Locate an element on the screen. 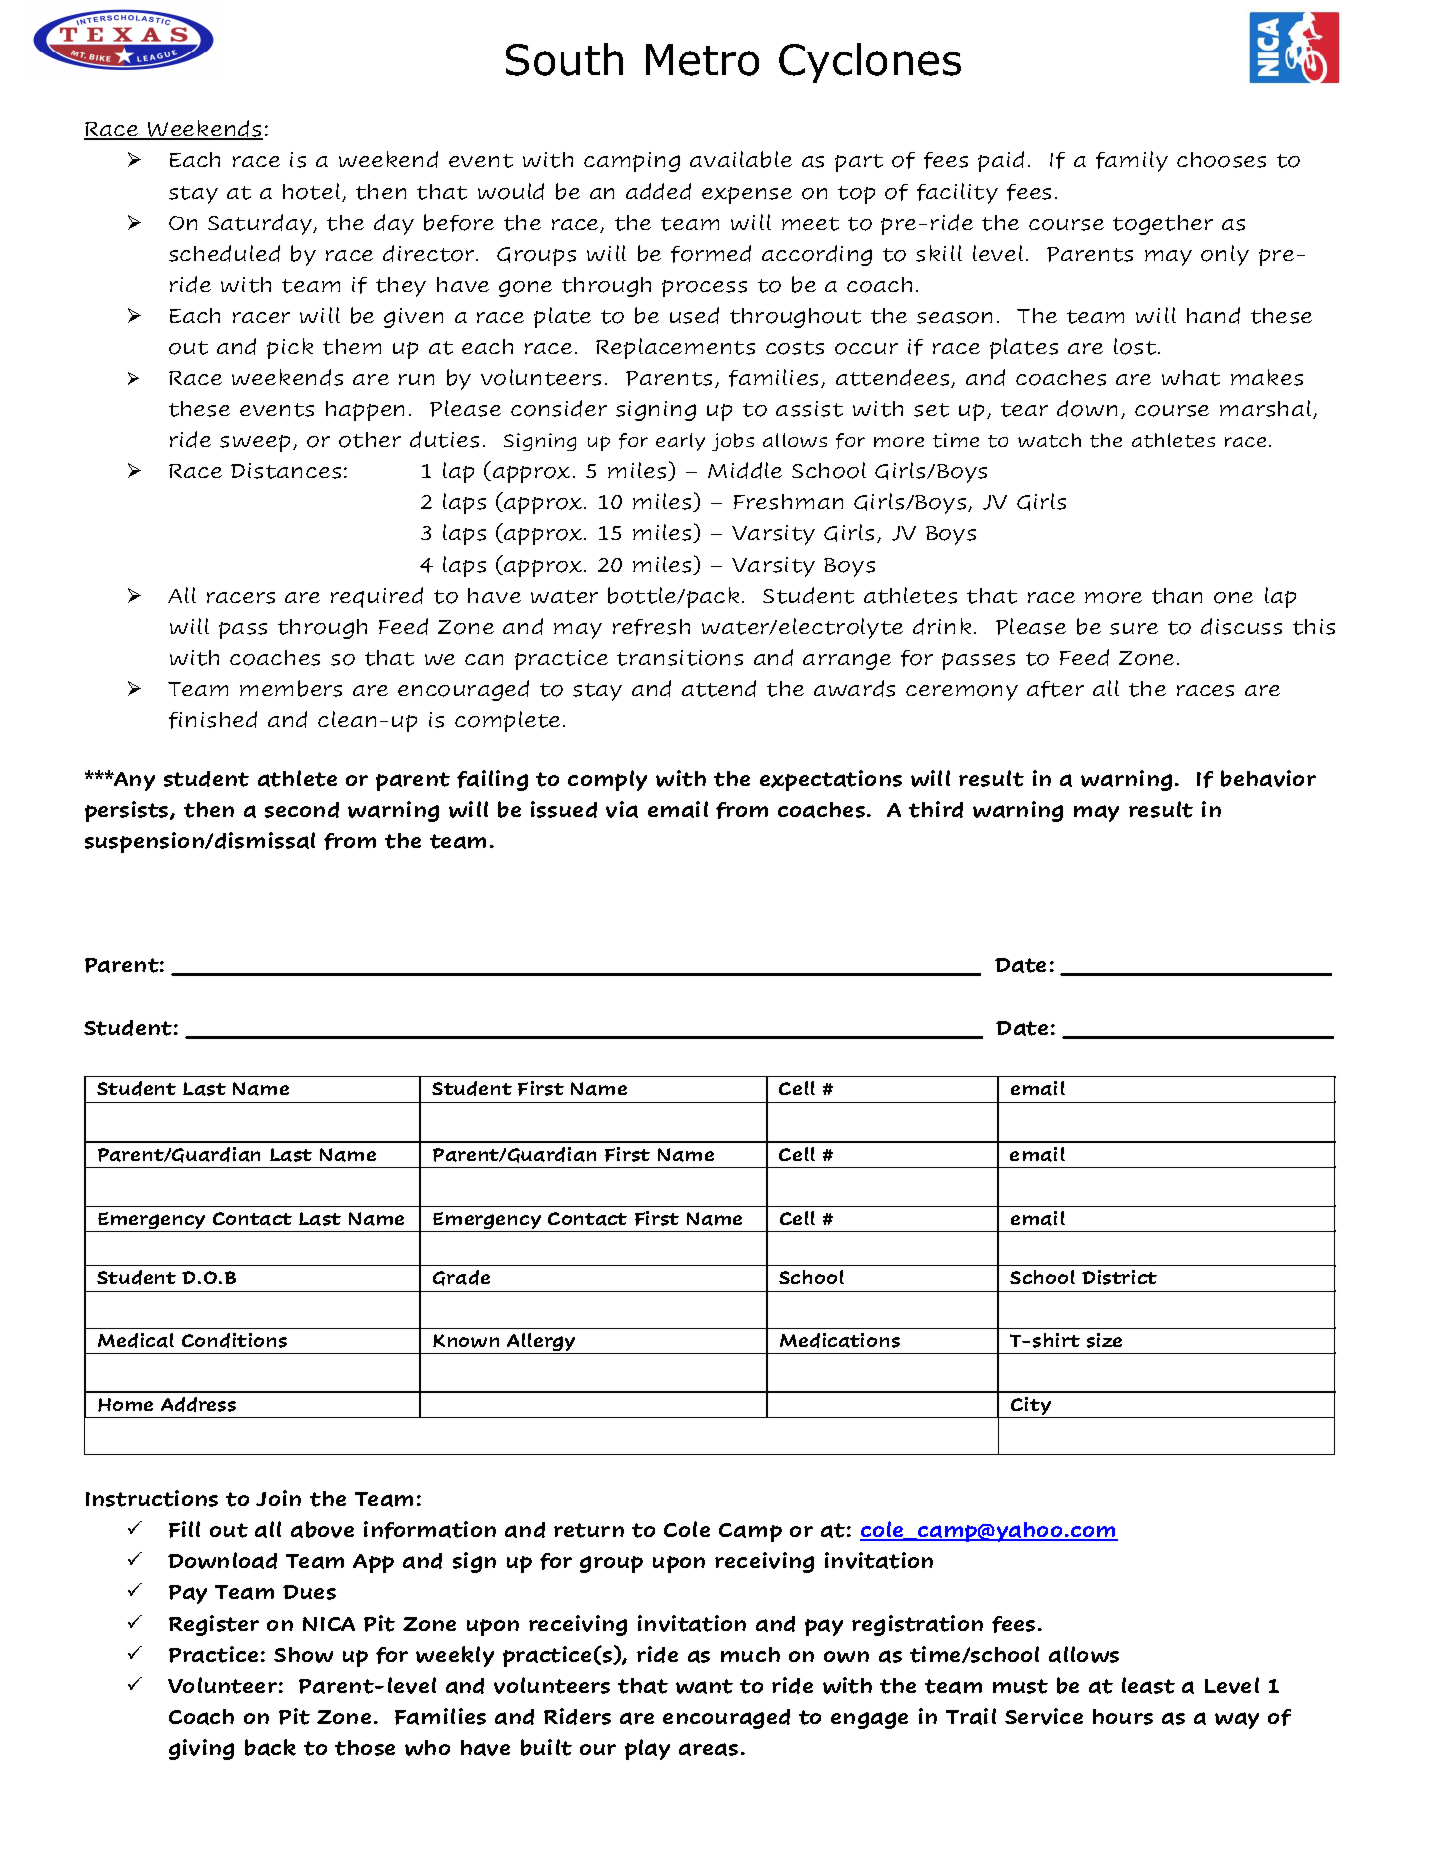 This screenshot has width=1429, height=1850. members is located at coordinates (291, 688).
